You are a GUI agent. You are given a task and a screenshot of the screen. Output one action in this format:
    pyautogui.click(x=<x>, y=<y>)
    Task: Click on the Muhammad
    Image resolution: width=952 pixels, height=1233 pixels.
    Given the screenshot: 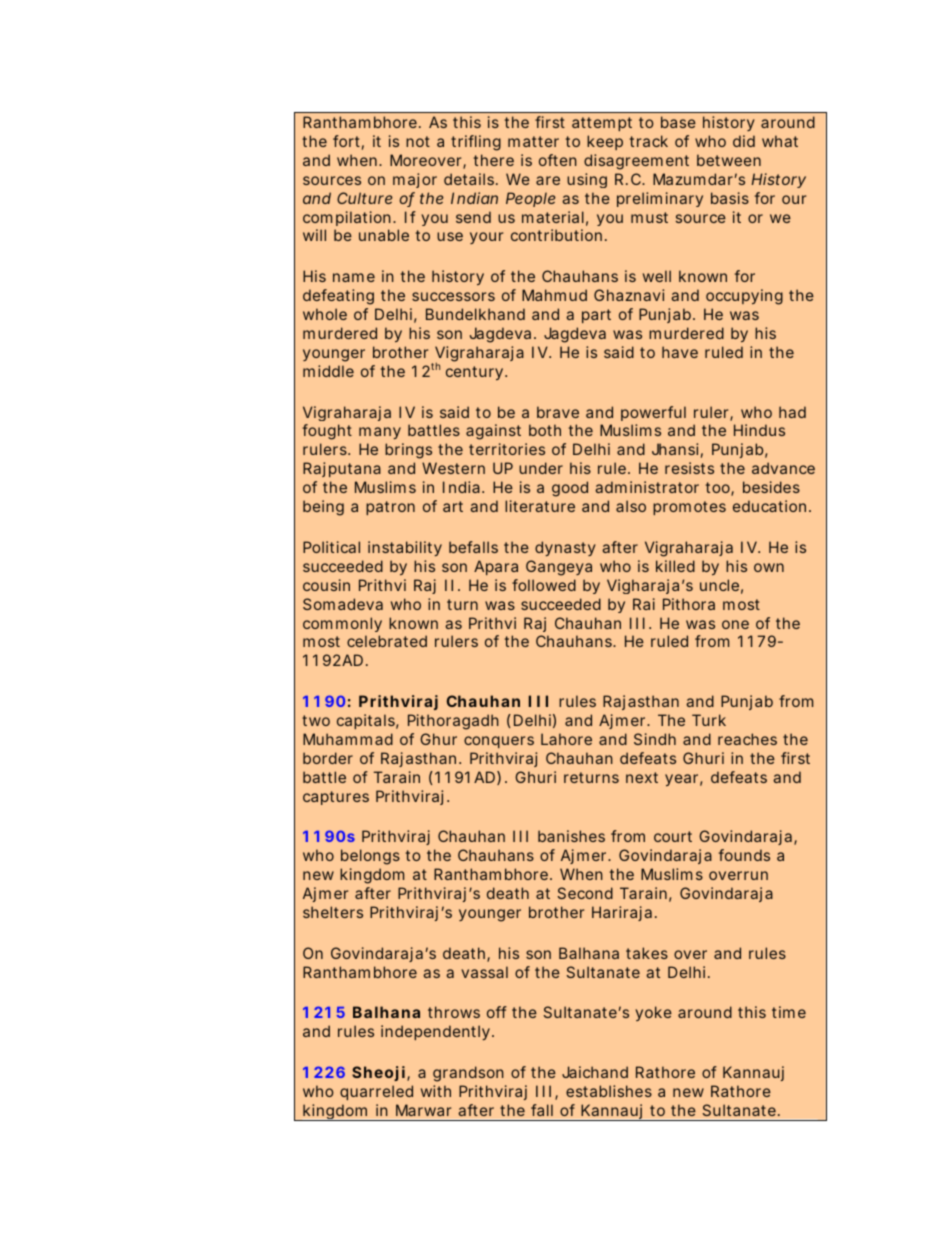 What is the action you would take?
    pyautogui.click(x=348, y=739)
